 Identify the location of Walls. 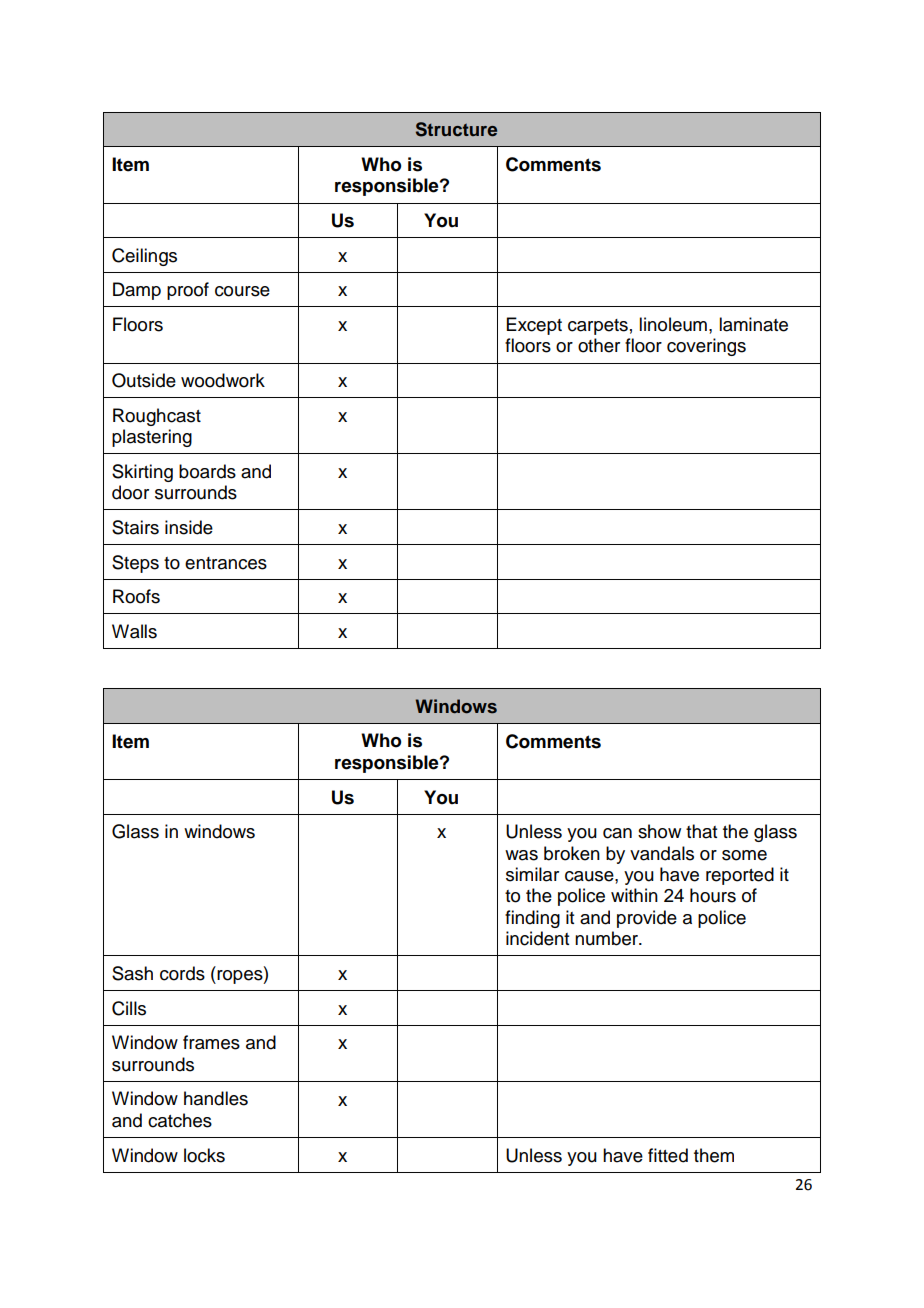
(134, 631).
